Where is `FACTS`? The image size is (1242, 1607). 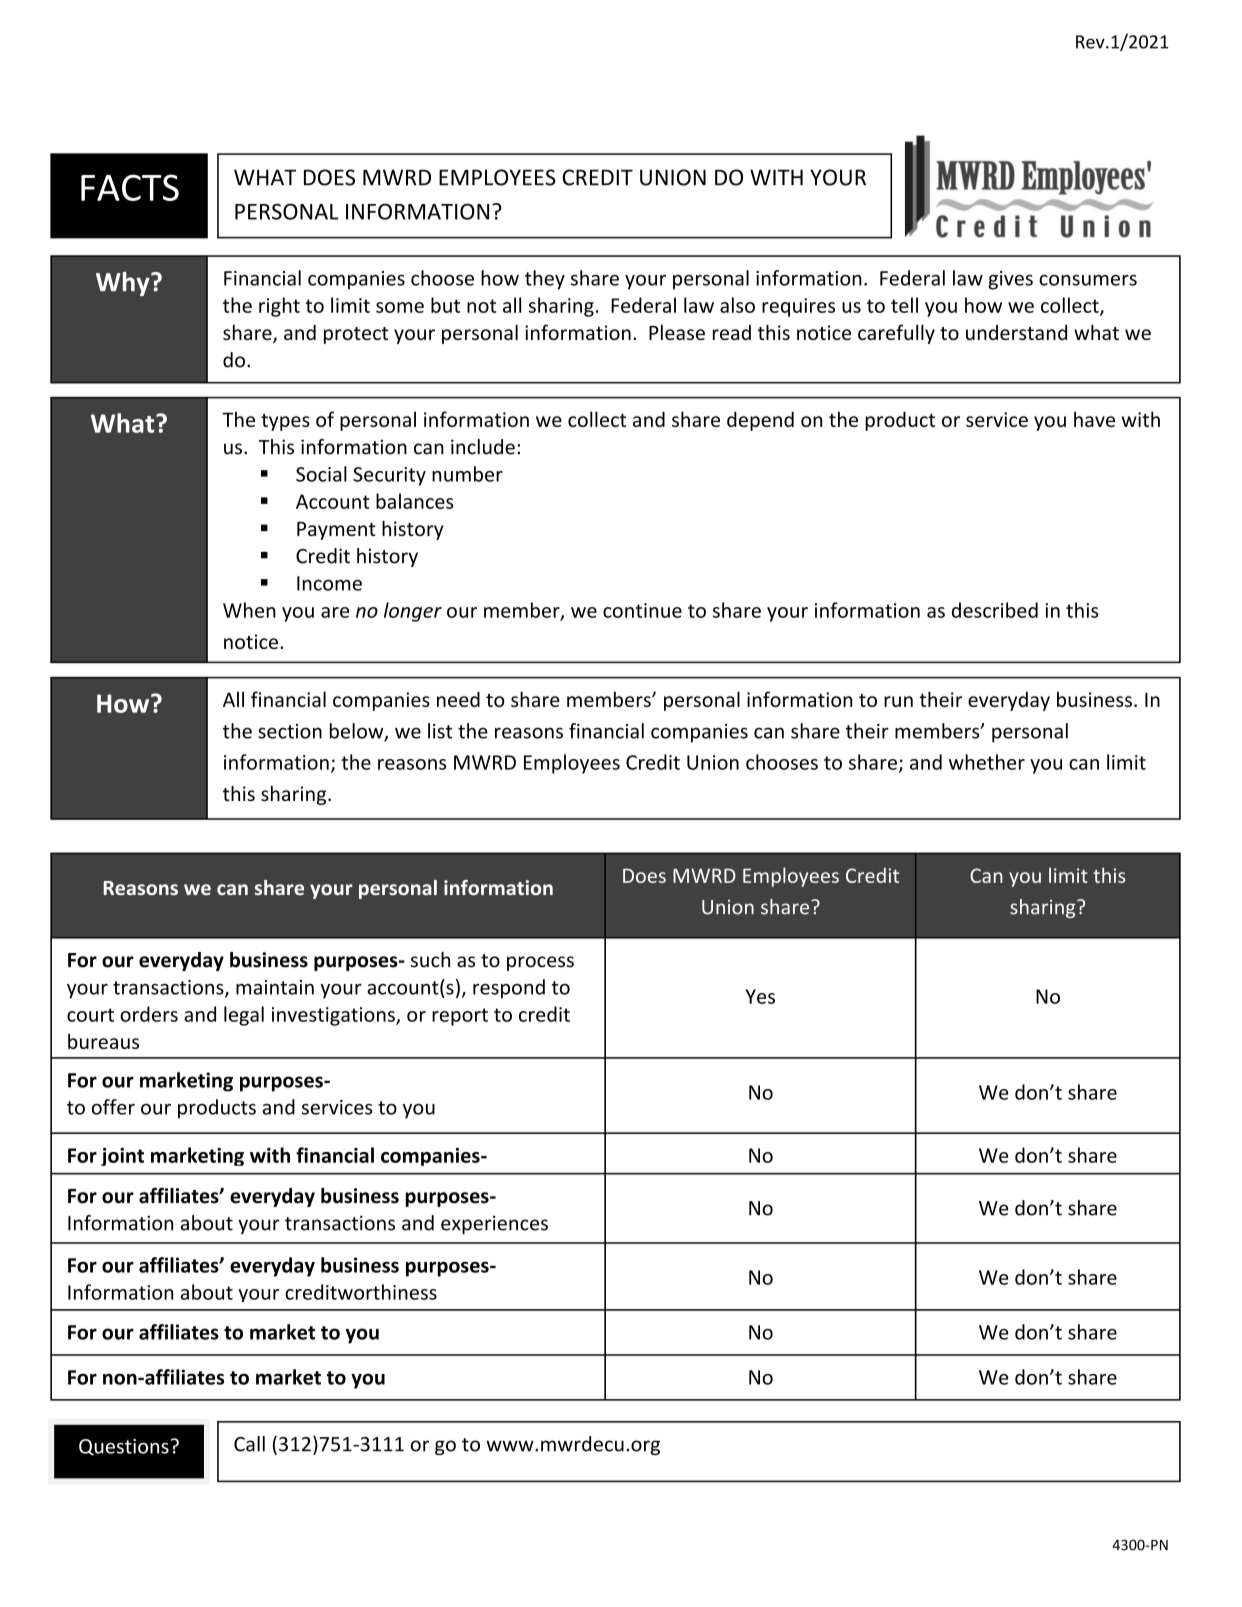 FACTS is located at coordinates (130, 187).
